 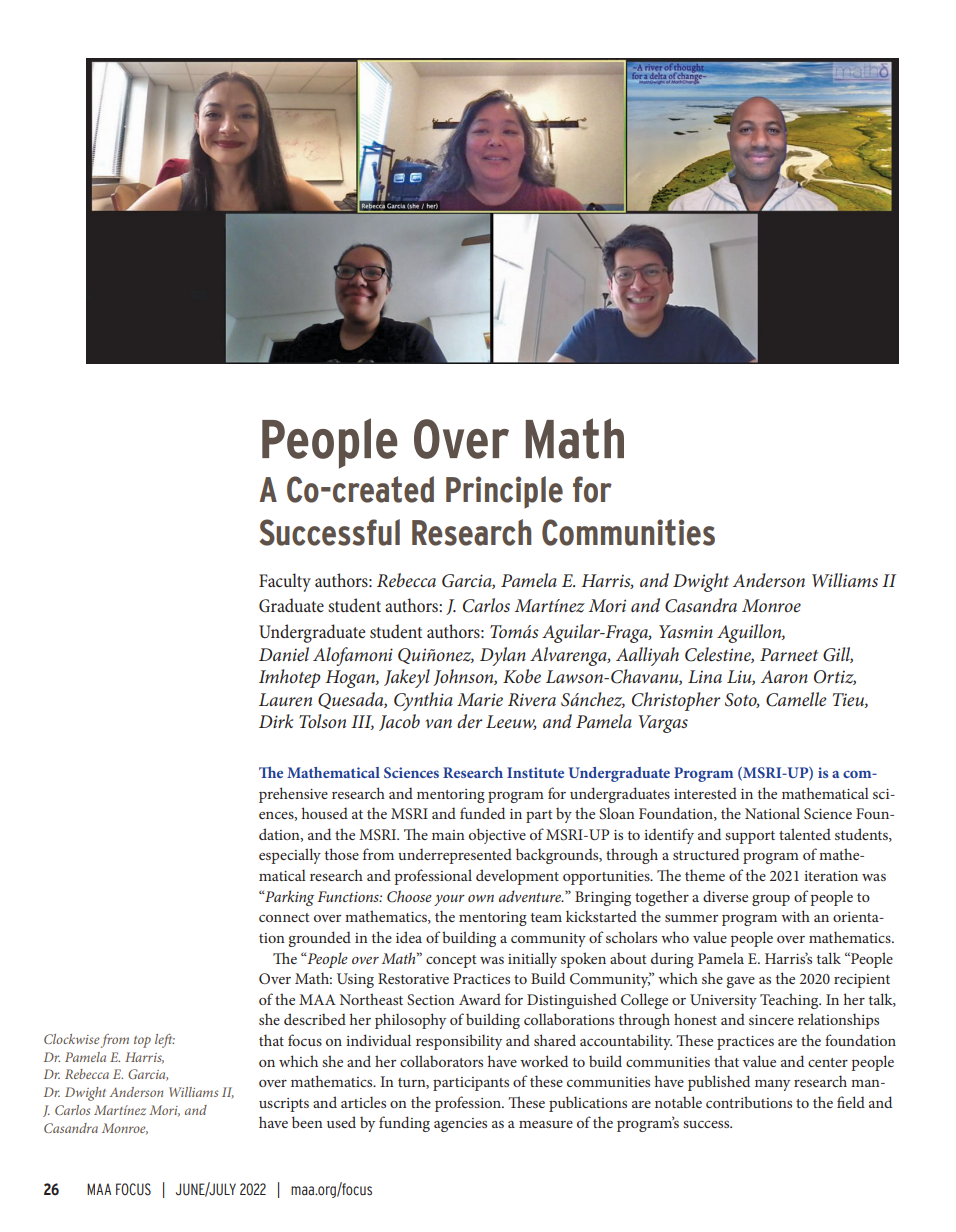 What do you see at coordinates (504, 492) in the document?
I see `Principle` at bounding box center [504, 492].
